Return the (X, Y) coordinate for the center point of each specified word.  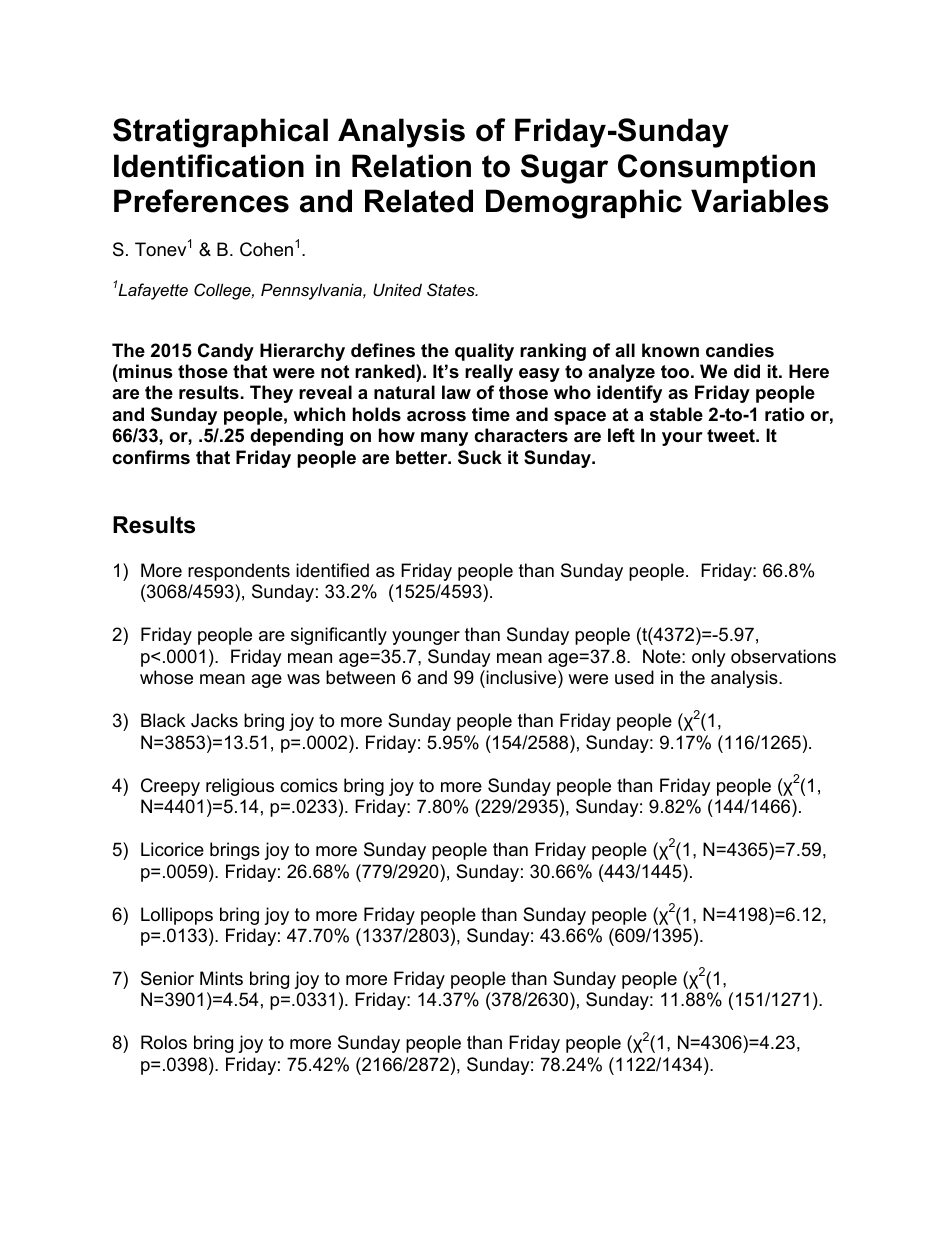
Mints (221, 978)
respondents (239, 572)
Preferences (201, 201)
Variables (760, 201)
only (709, 658)
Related (419, 201)
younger (426, 638)
